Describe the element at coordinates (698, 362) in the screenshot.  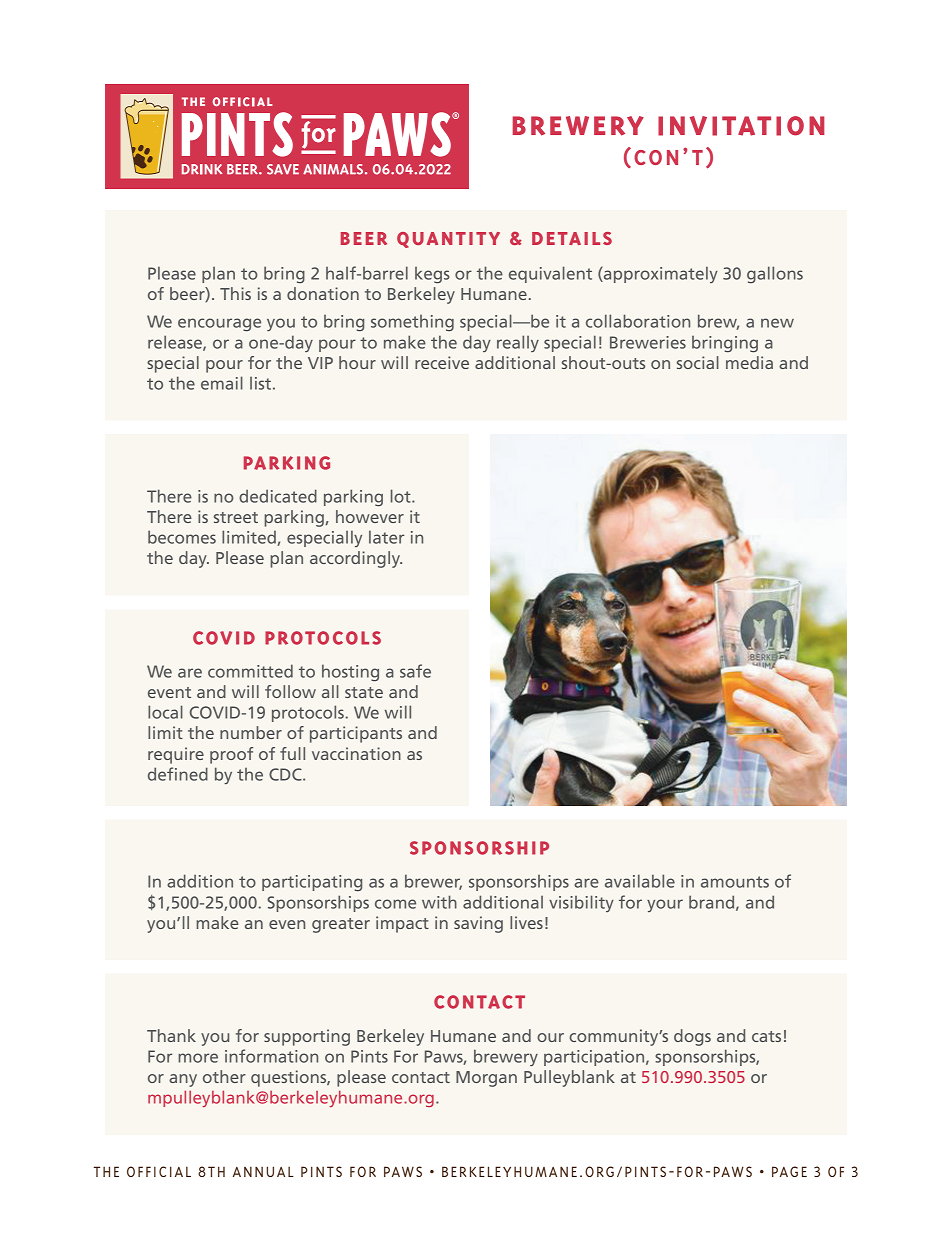
I see `social` at that location.
